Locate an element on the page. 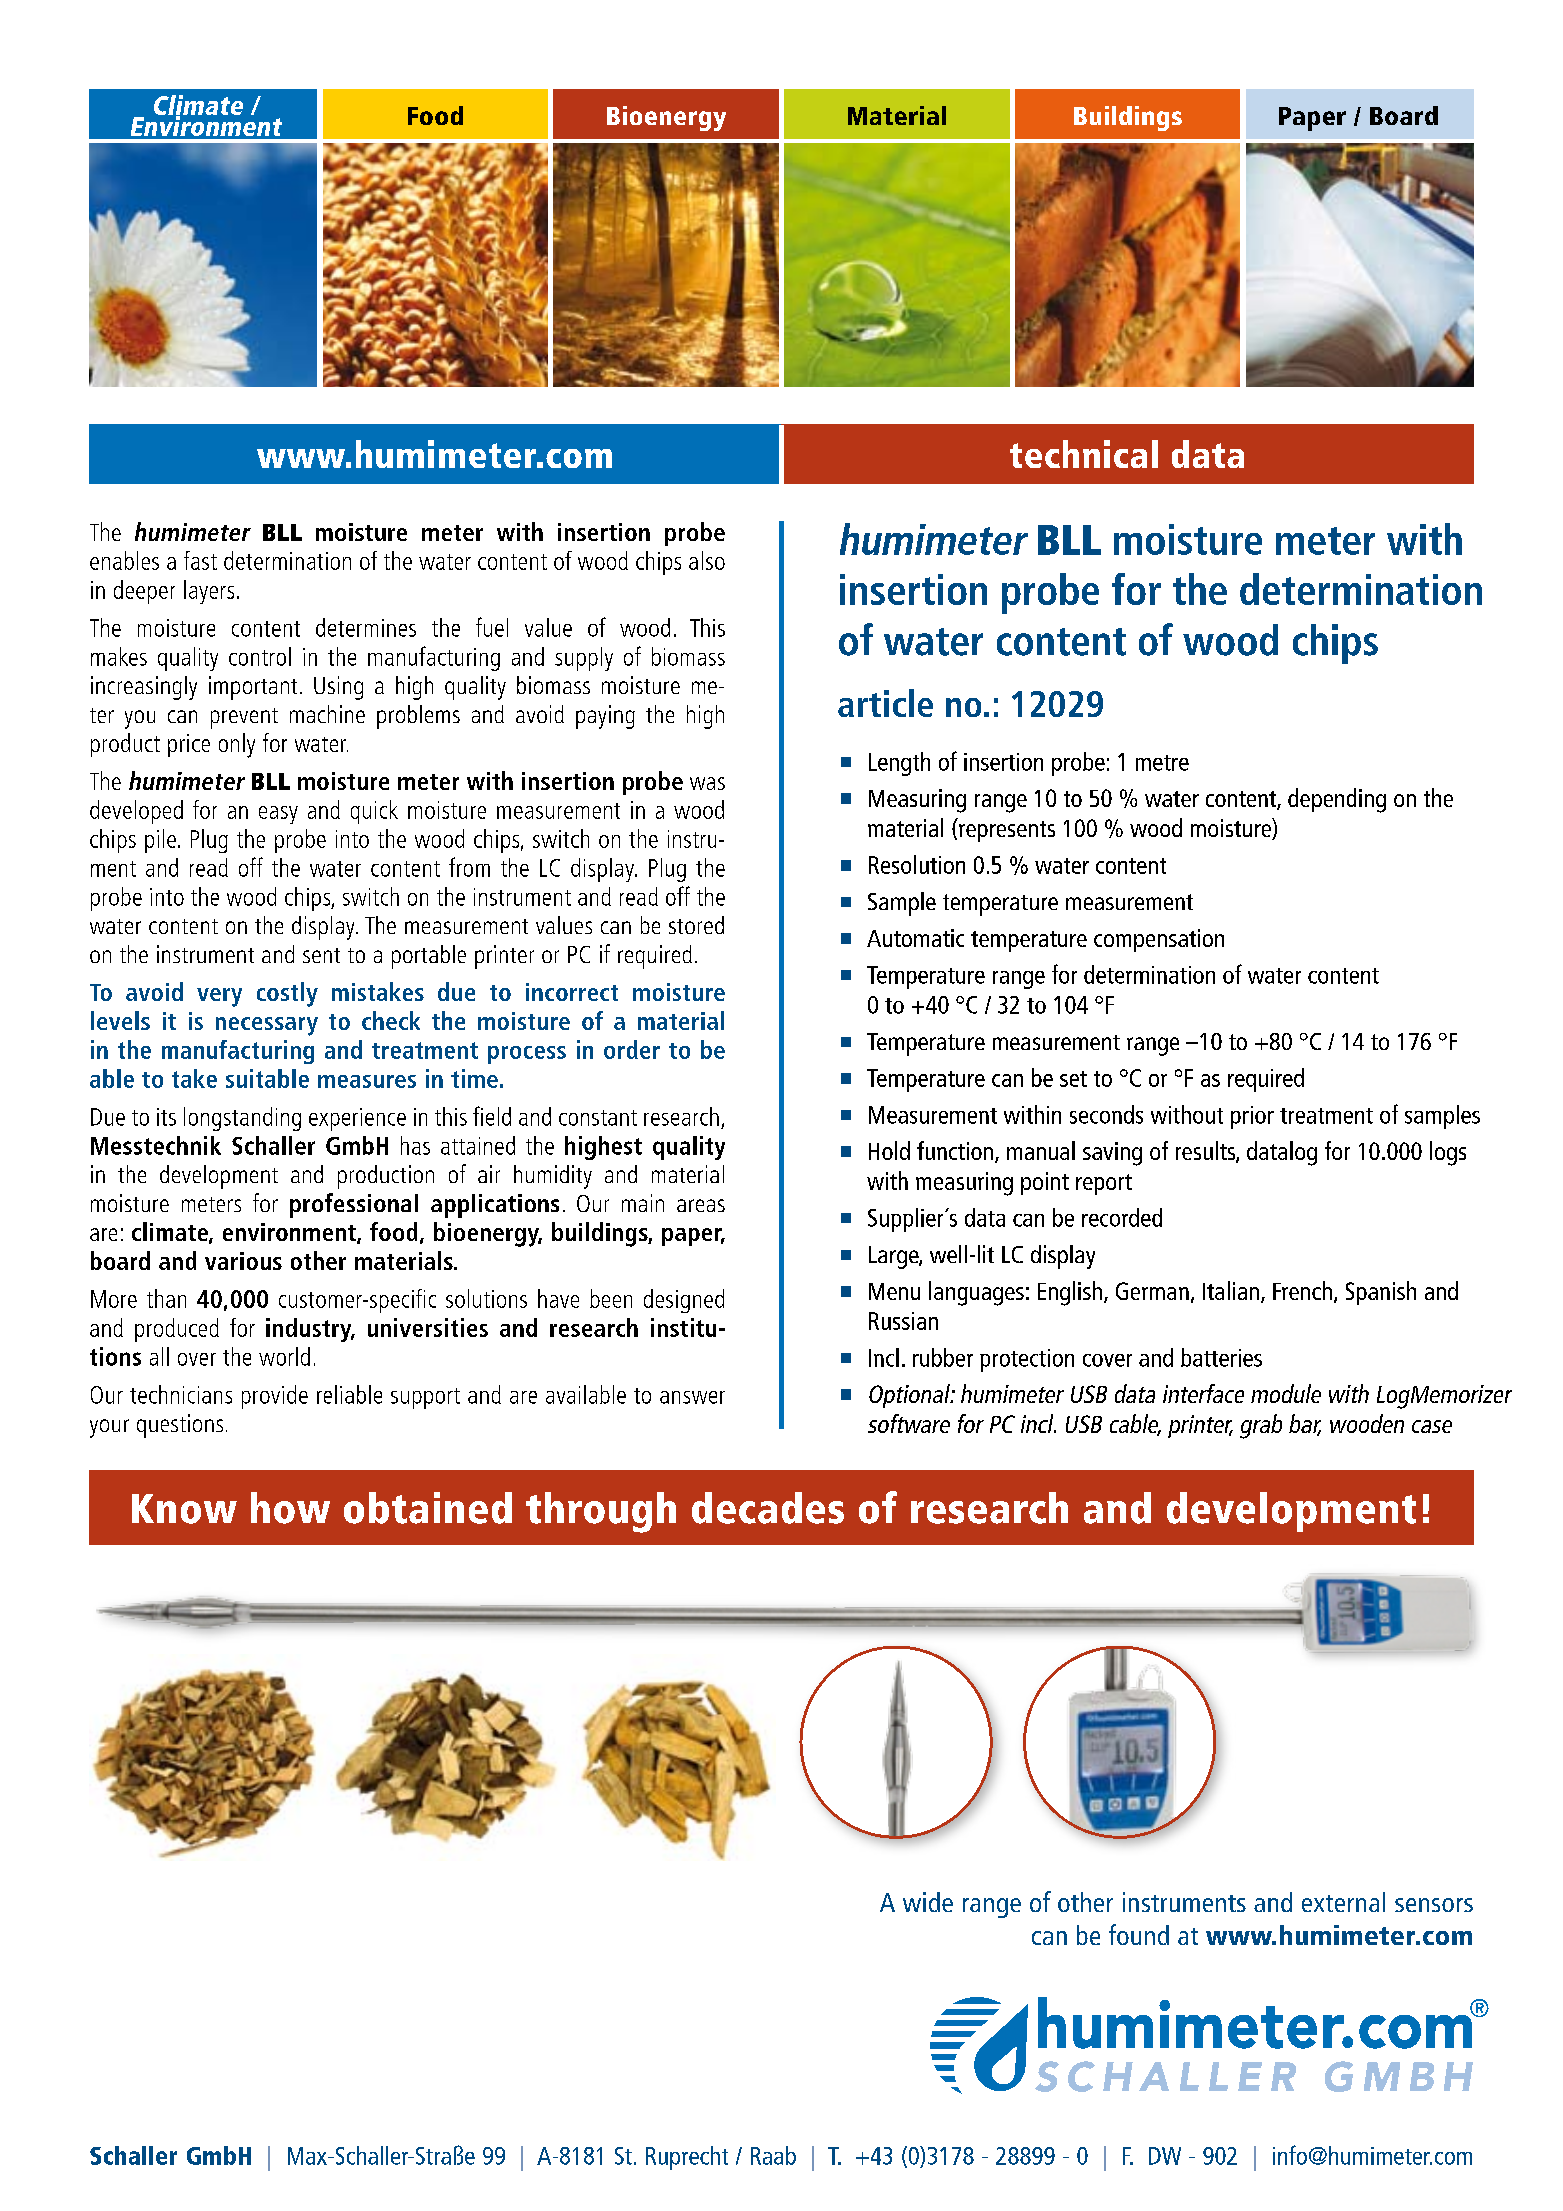 This document has width=1563, height=2211. costly is located at coordinates (287, 994).
